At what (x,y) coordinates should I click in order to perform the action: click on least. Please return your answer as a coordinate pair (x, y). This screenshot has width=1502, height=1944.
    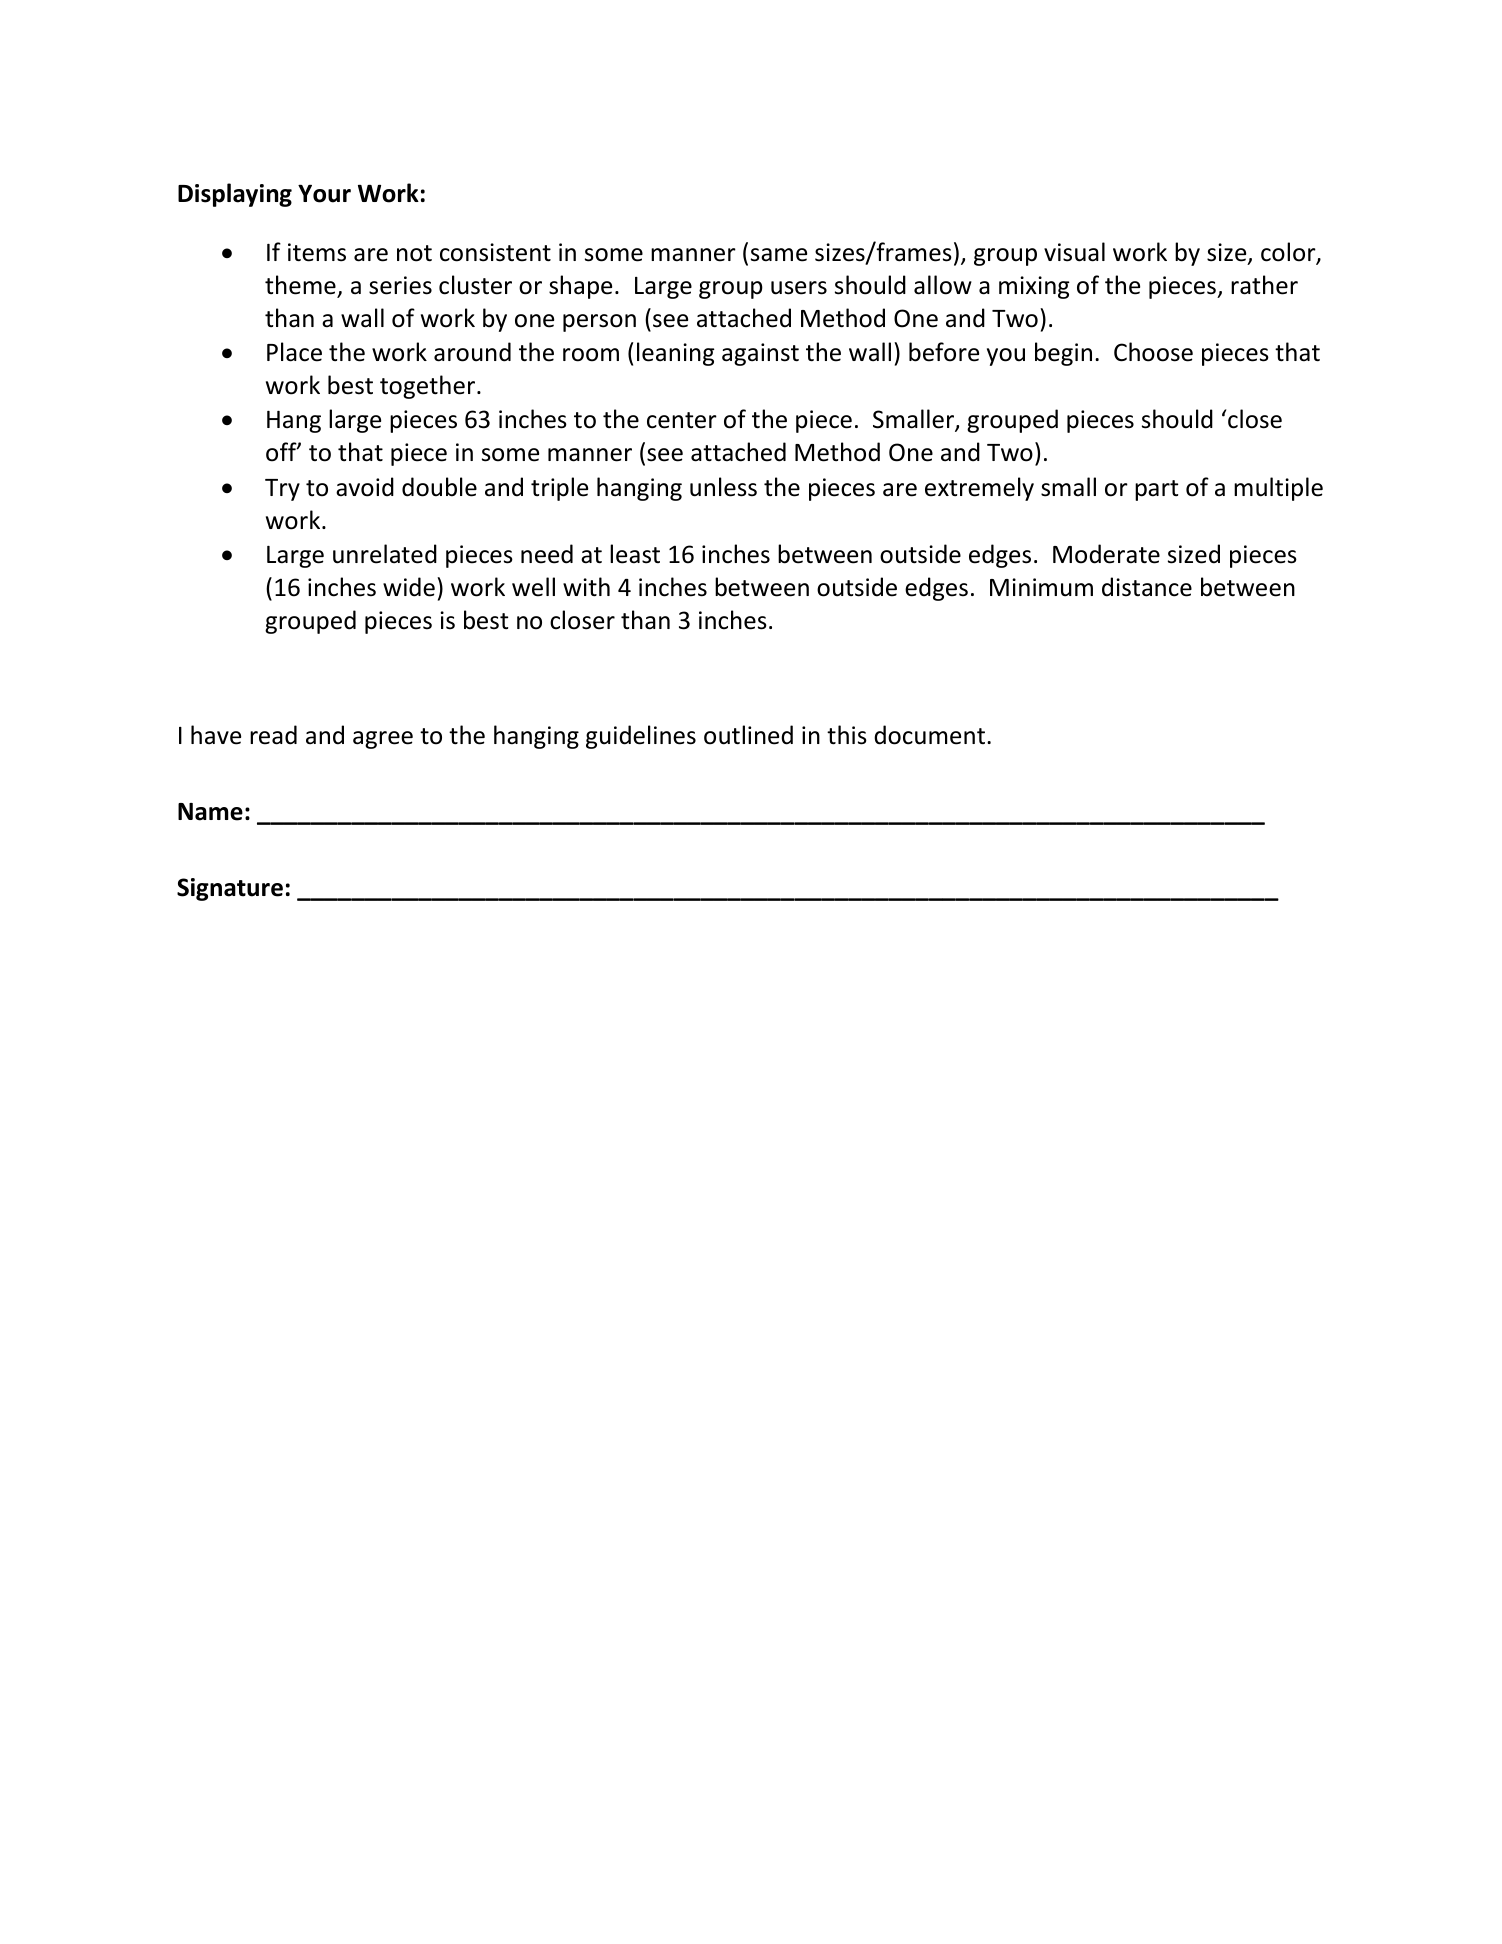
    Looking at the image, I should click on (635, 554).
